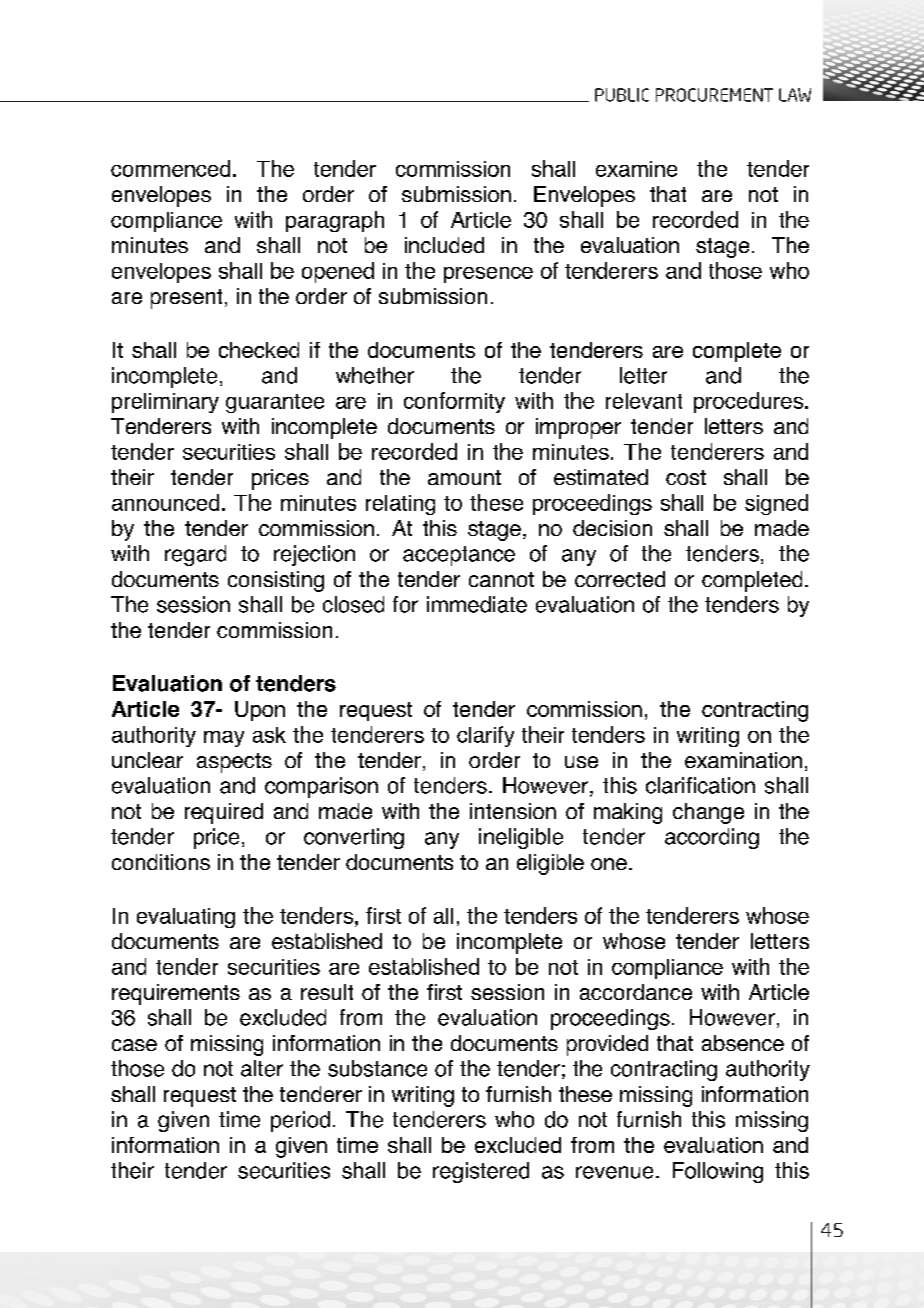  I want to click on PROCUREMENT, so click(714, 95).
